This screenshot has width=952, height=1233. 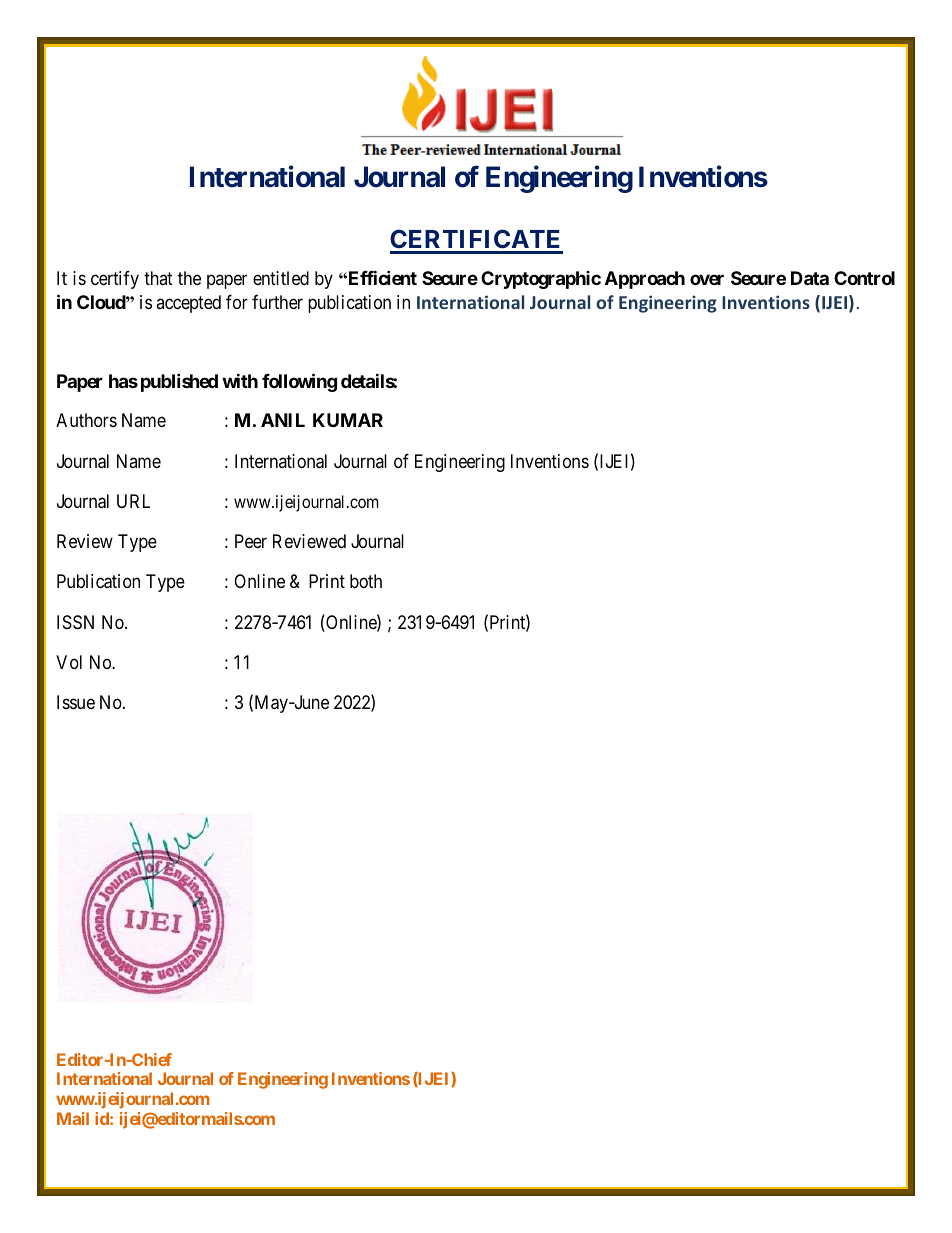 I want to click on Data, so click(x=810, y=278).
